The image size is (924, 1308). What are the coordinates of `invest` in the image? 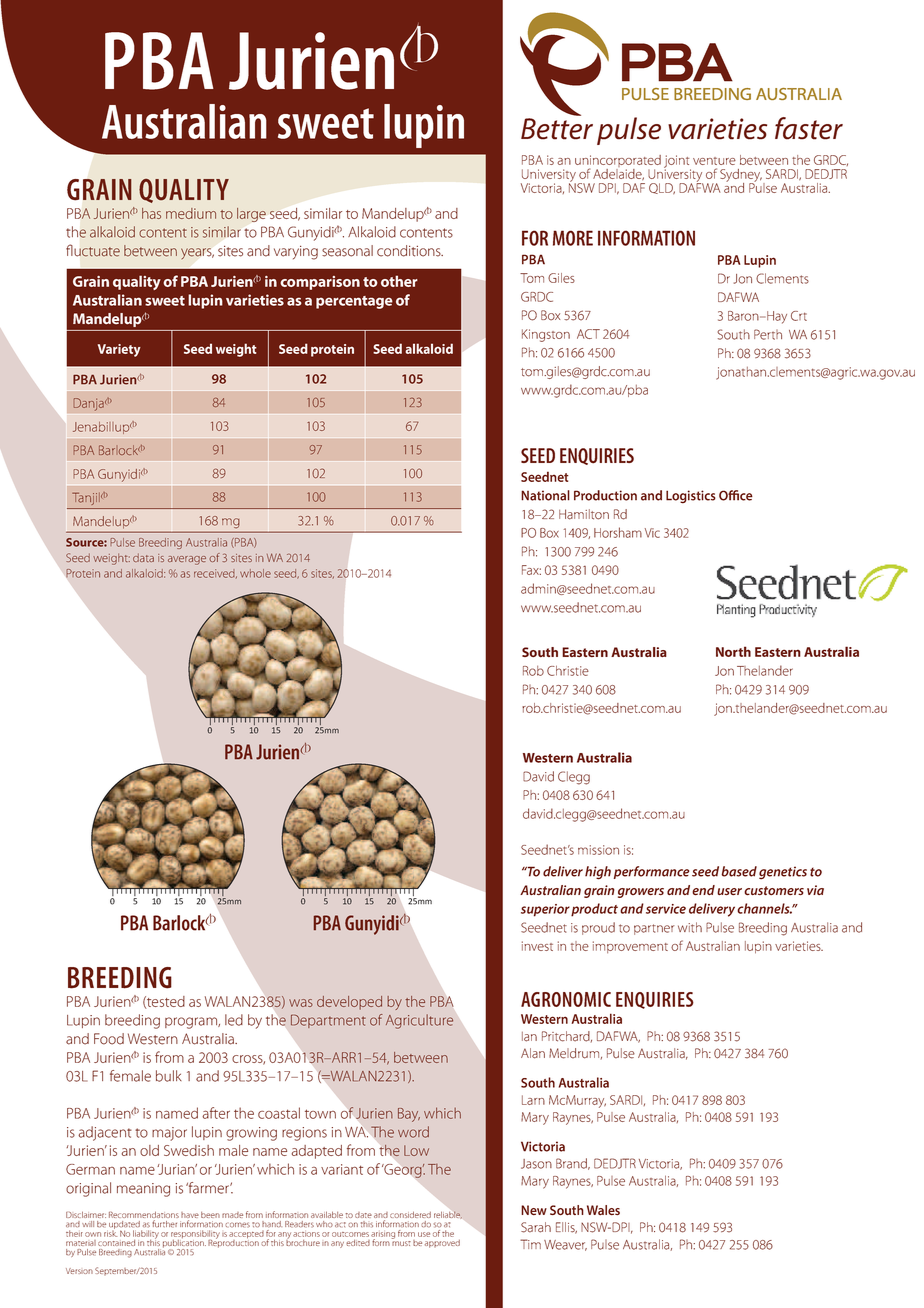 It's located at (537, 946).
